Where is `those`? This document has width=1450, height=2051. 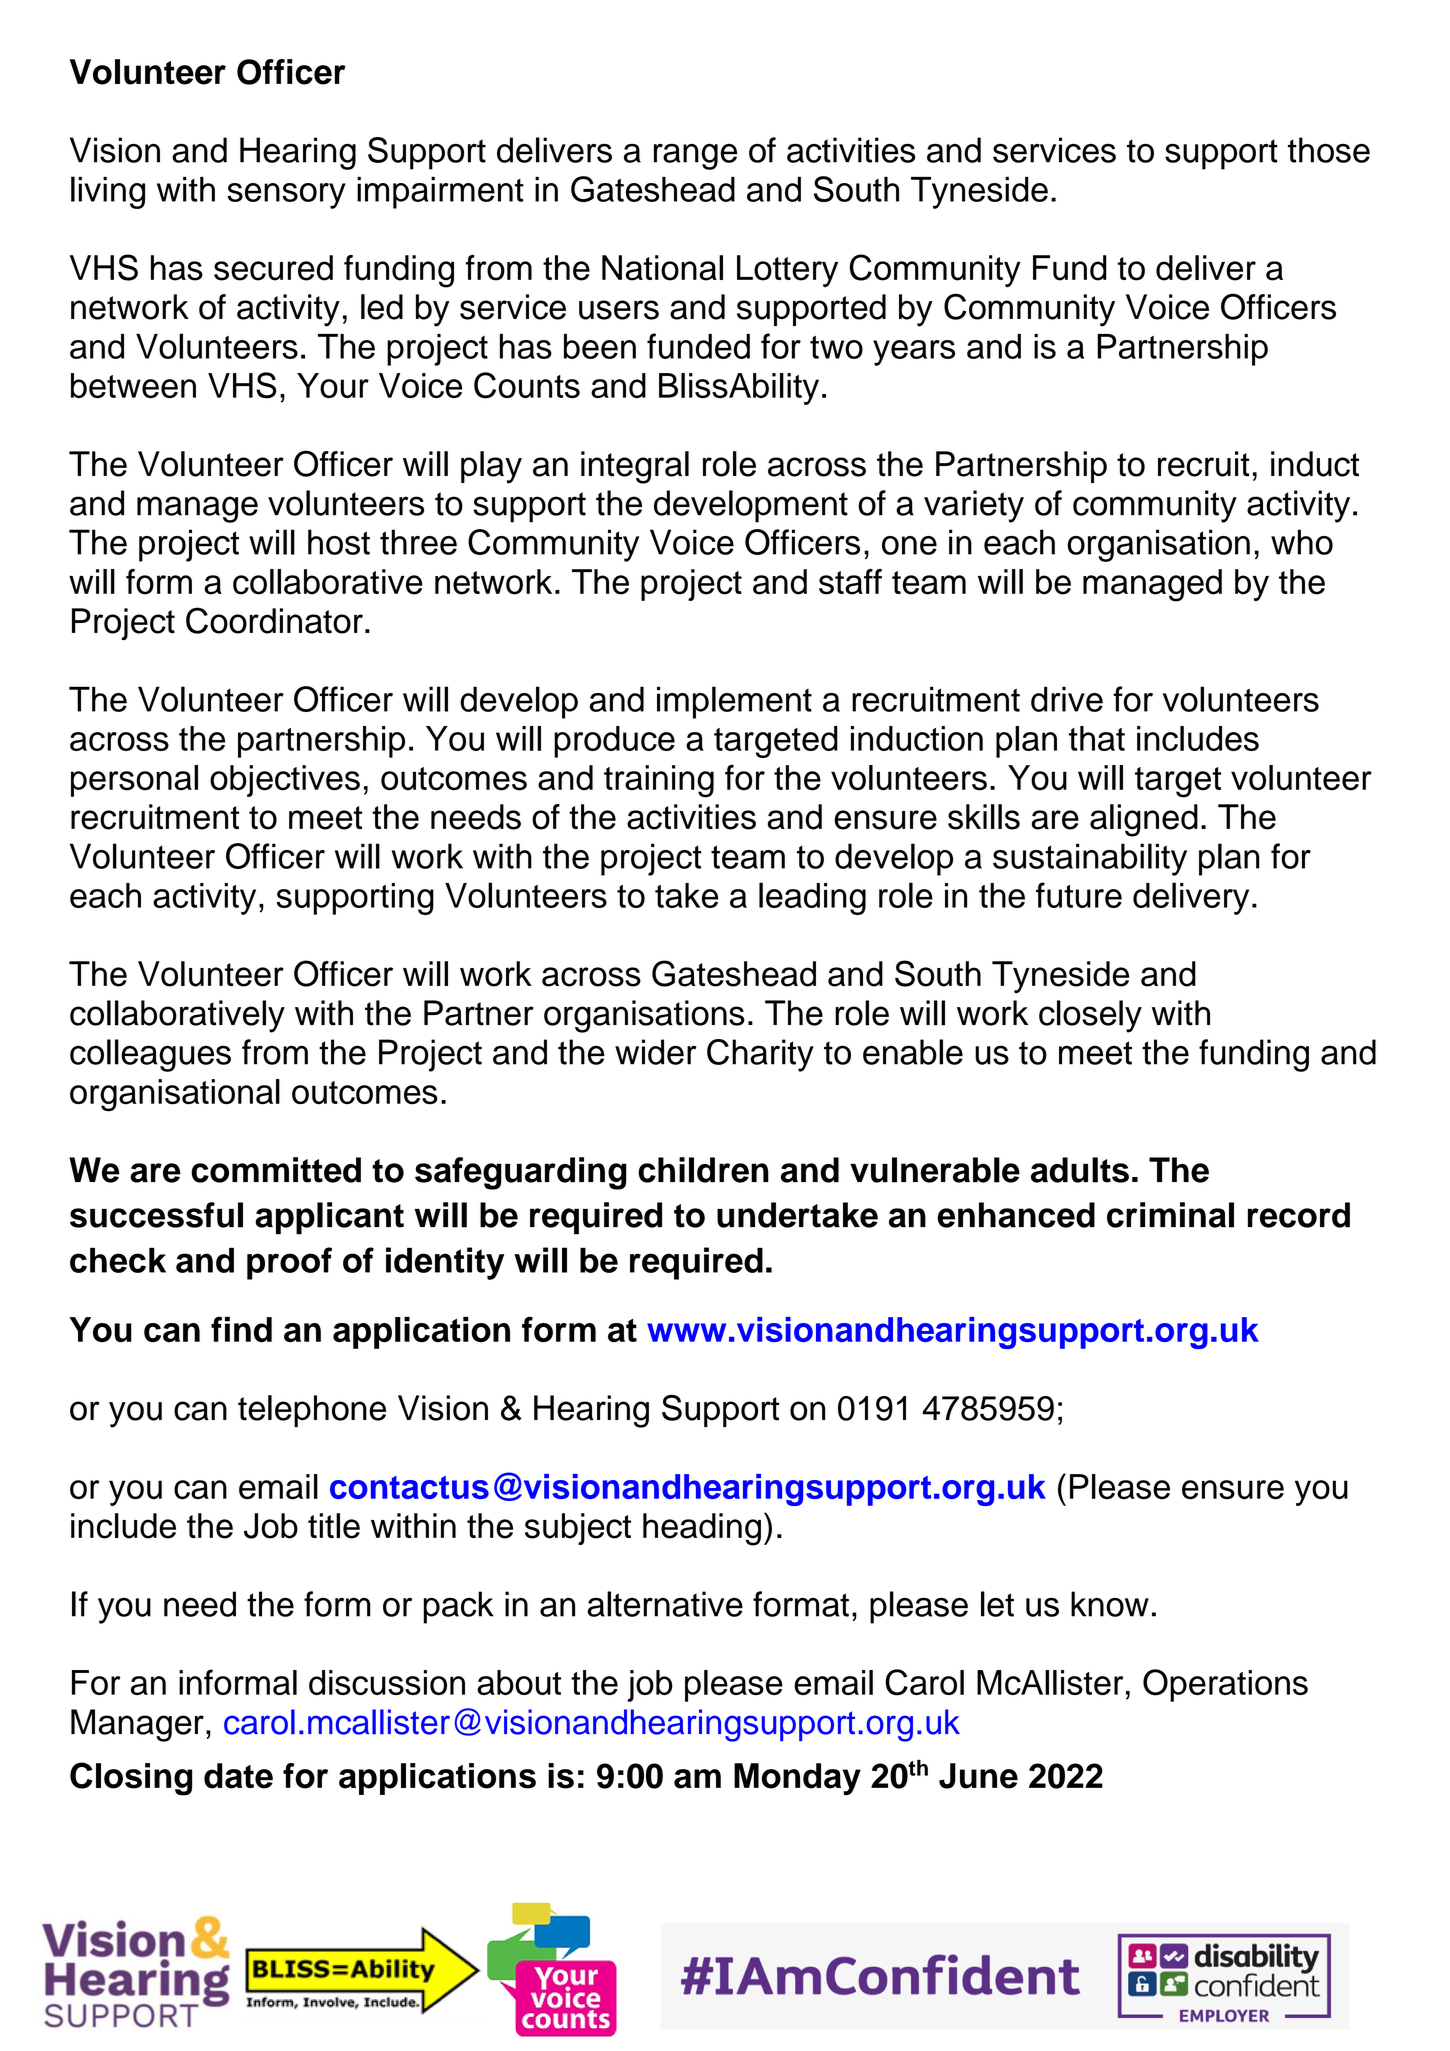 those is located at coordinates (1329, 150).
